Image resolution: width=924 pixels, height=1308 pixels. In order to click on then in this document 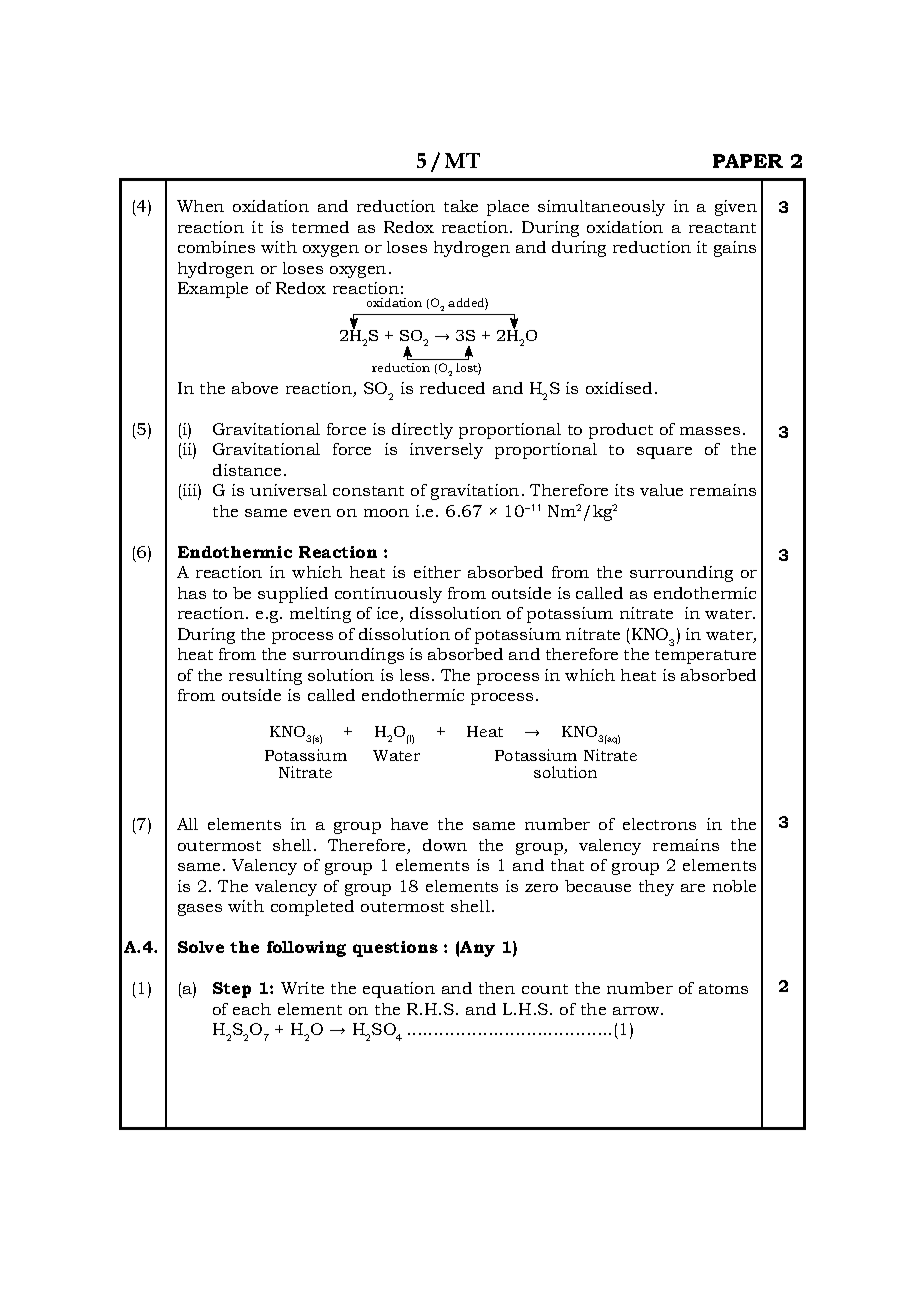, I will do `click(497, 988)`.
